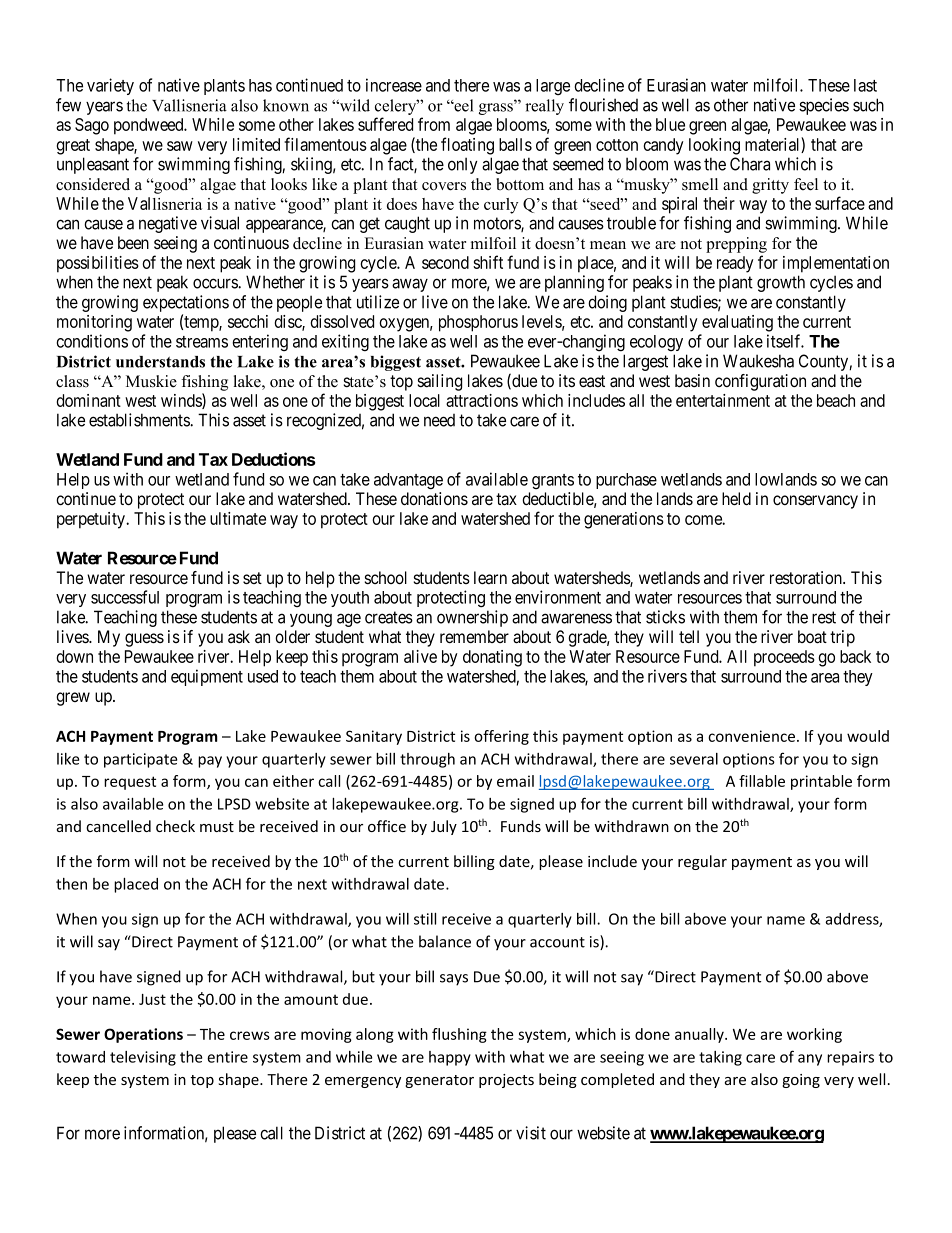 The height and width of the screenshot is (1233, 952). I want to click on entire, so click(227, 1057).
